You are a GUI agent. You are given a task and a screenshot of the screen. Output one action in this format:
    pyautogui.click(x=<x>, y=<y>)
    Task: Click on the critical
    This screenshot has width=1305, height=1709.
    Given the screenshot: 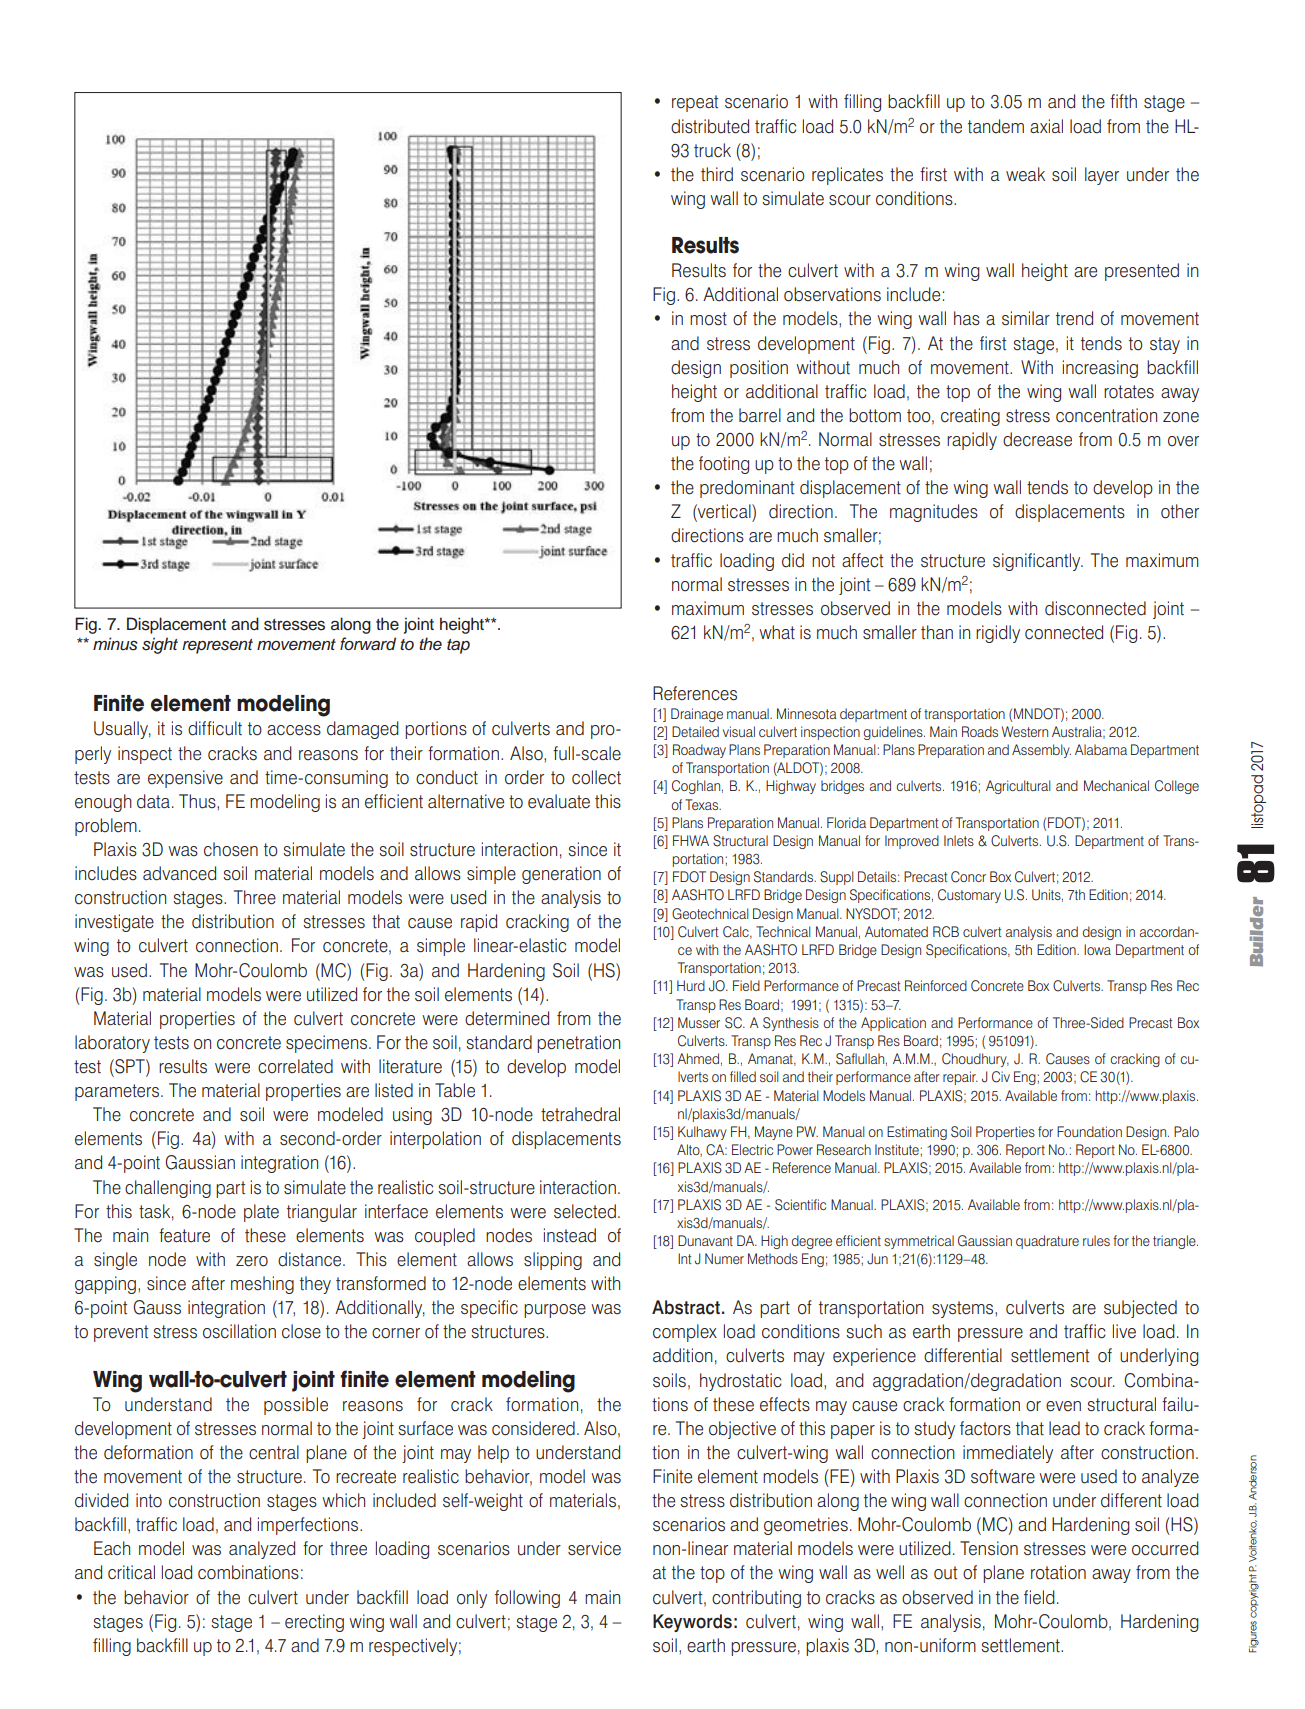 What is the action you would take?
    pyautogui.click(x=131, y=1572)
